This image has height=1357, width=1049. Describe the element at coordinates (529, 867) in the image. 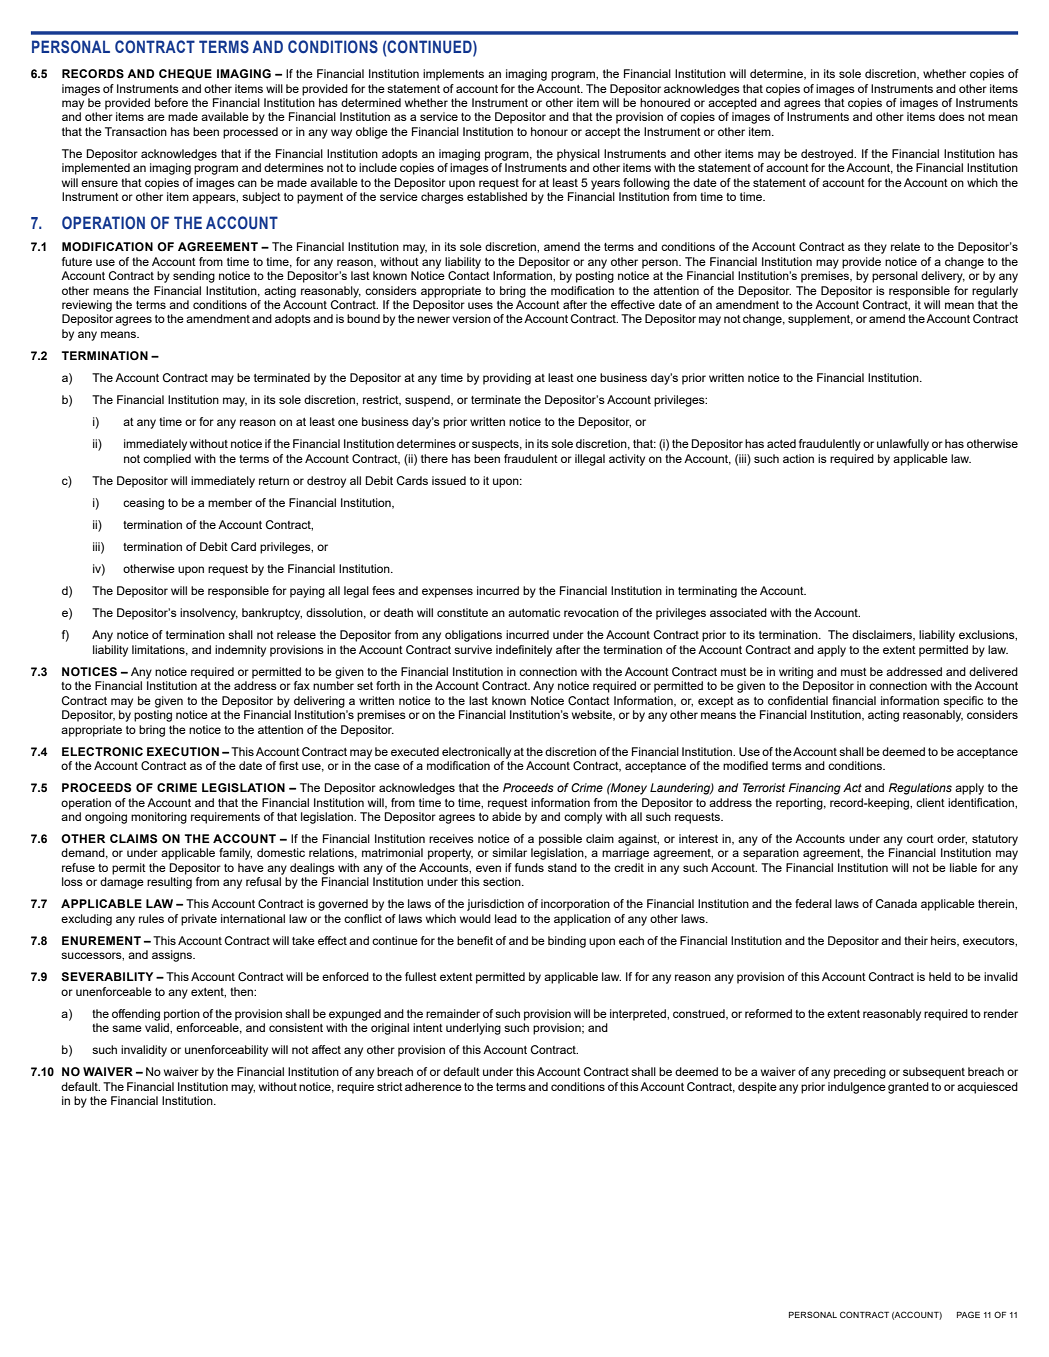

I see `funds` at that location.
